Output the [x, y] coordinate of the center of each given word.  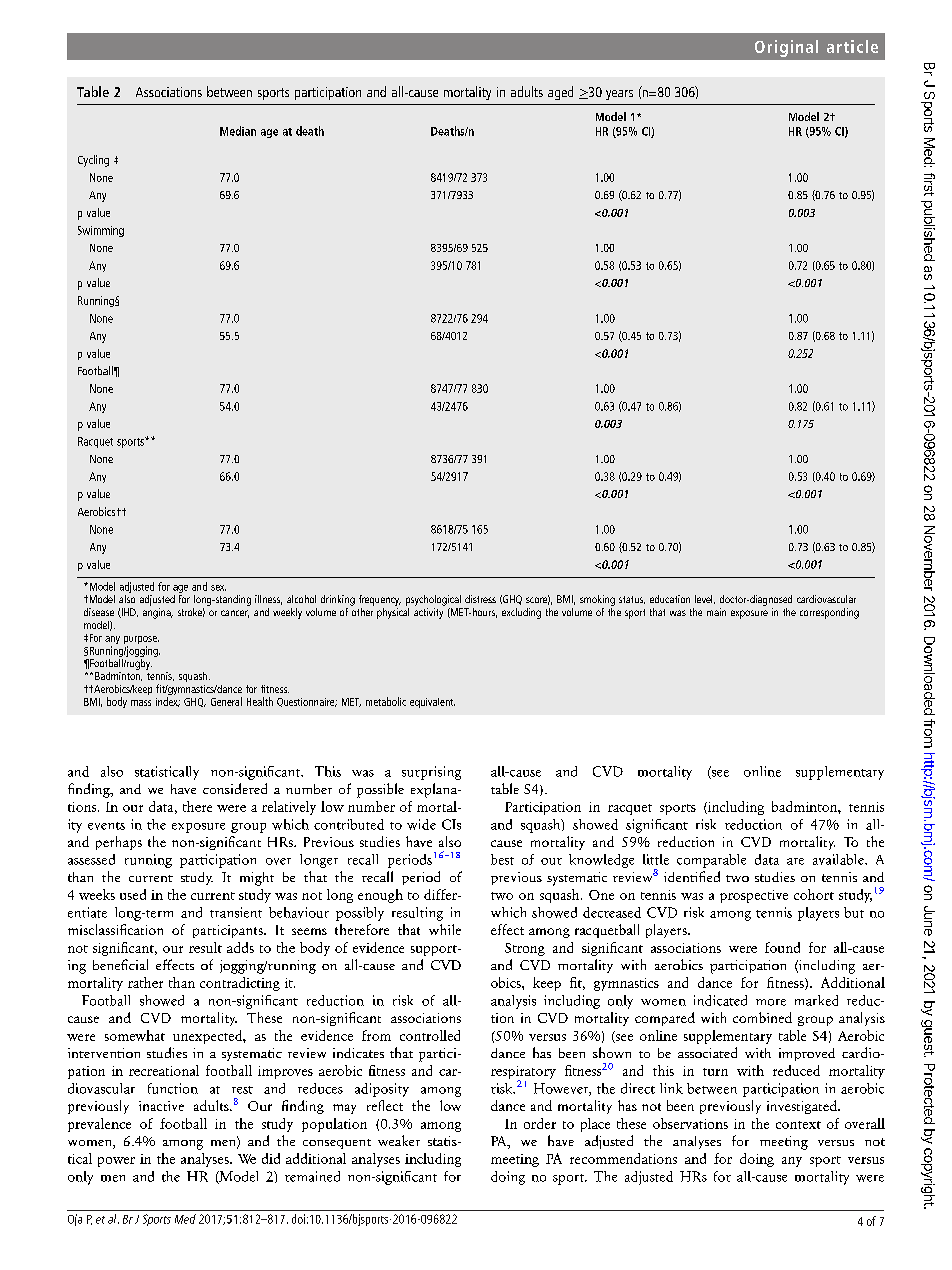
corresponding [829, 613]
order [540, 1123]
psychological [433, 600]
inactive [161, 1106]
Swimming [101, 231]
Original [786, 48]
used [133, 894]
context [798, 1125]
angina [158, 613]
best [502, 859]
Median [238, 131]
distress [480, 599]
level [705, 599]
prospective [754, 896]
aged [560, 93]
